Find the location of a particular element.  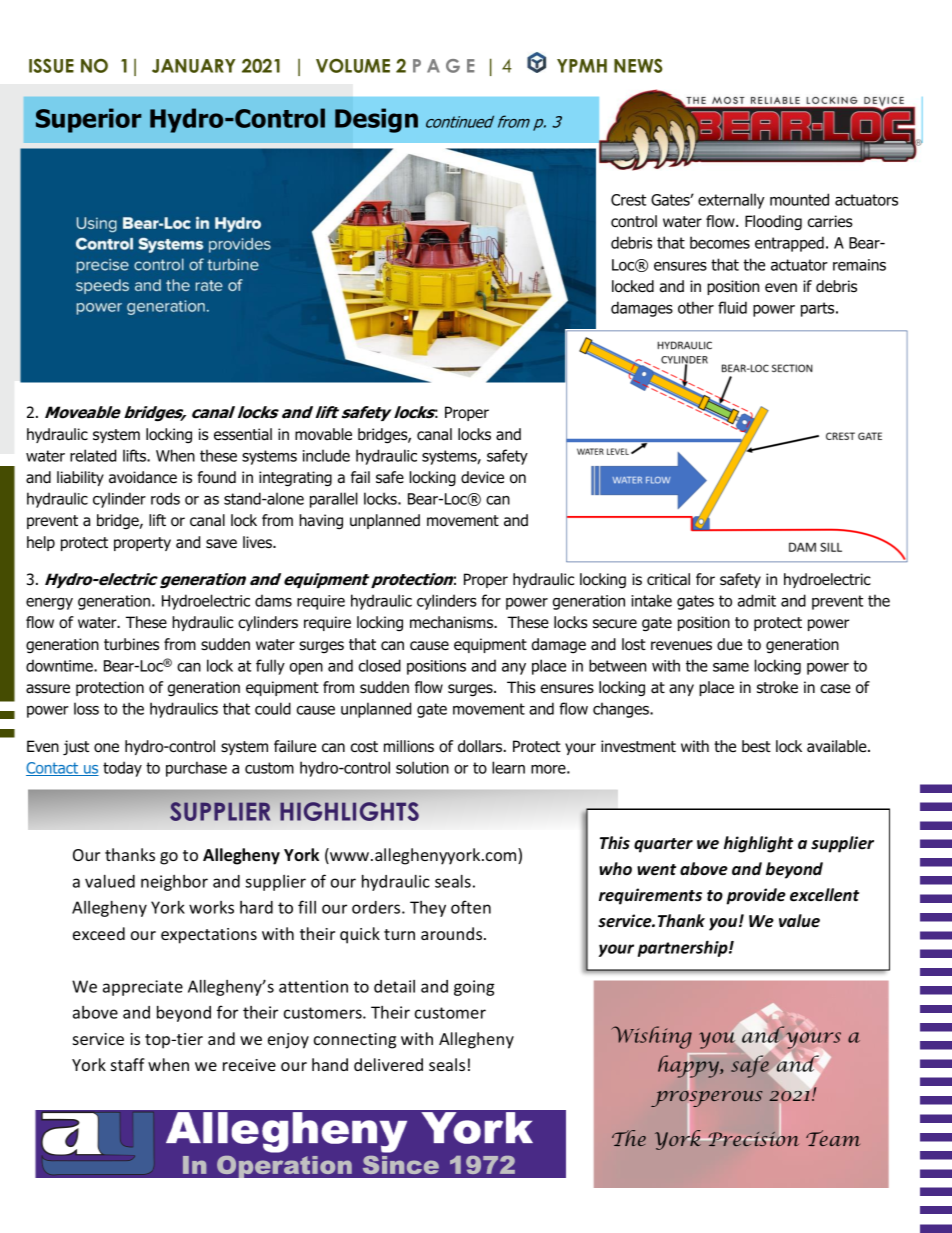

best is located at coordinates (756, 746).
